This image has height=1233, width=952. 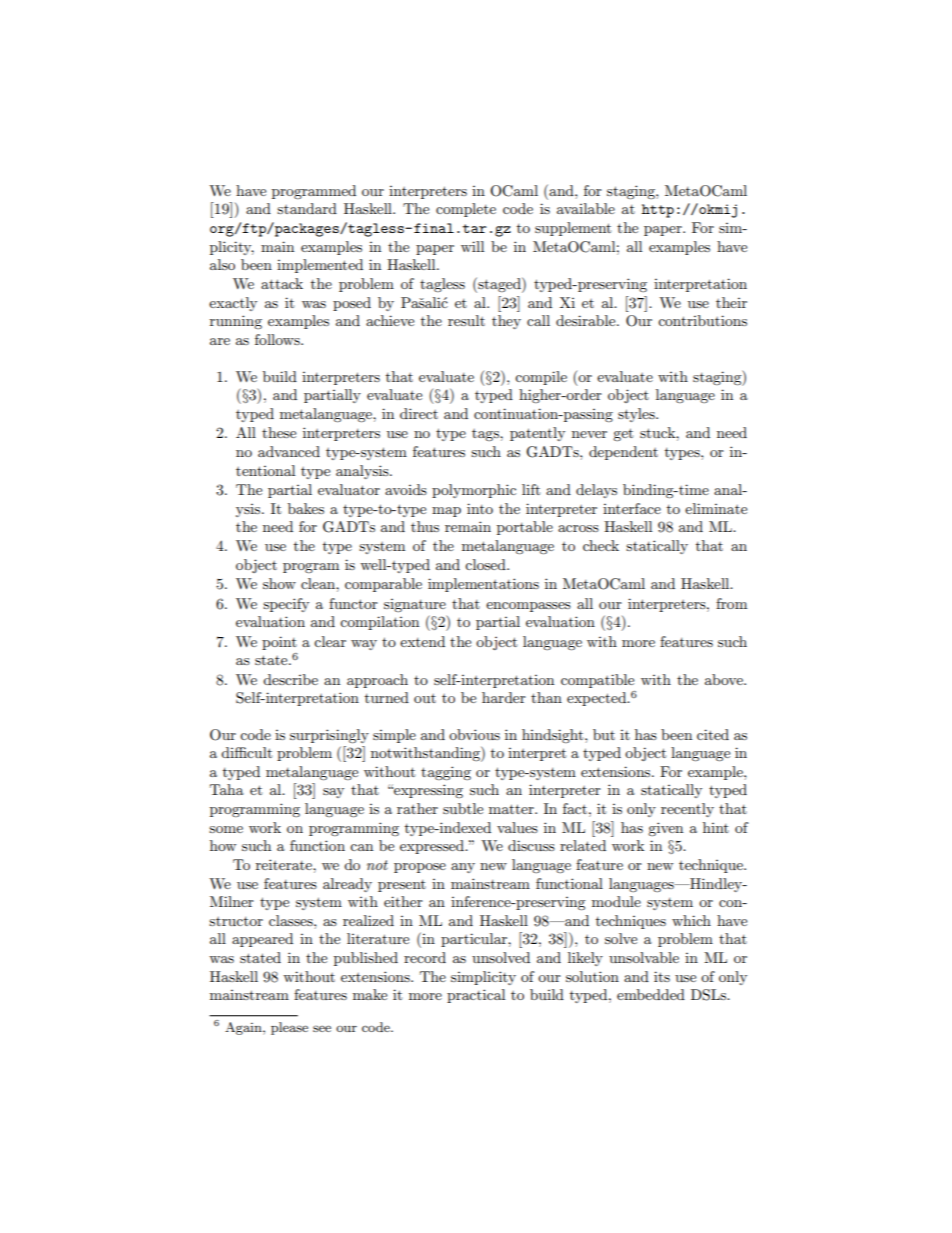 I want to click on obvious, so click(x=474, y=734).
